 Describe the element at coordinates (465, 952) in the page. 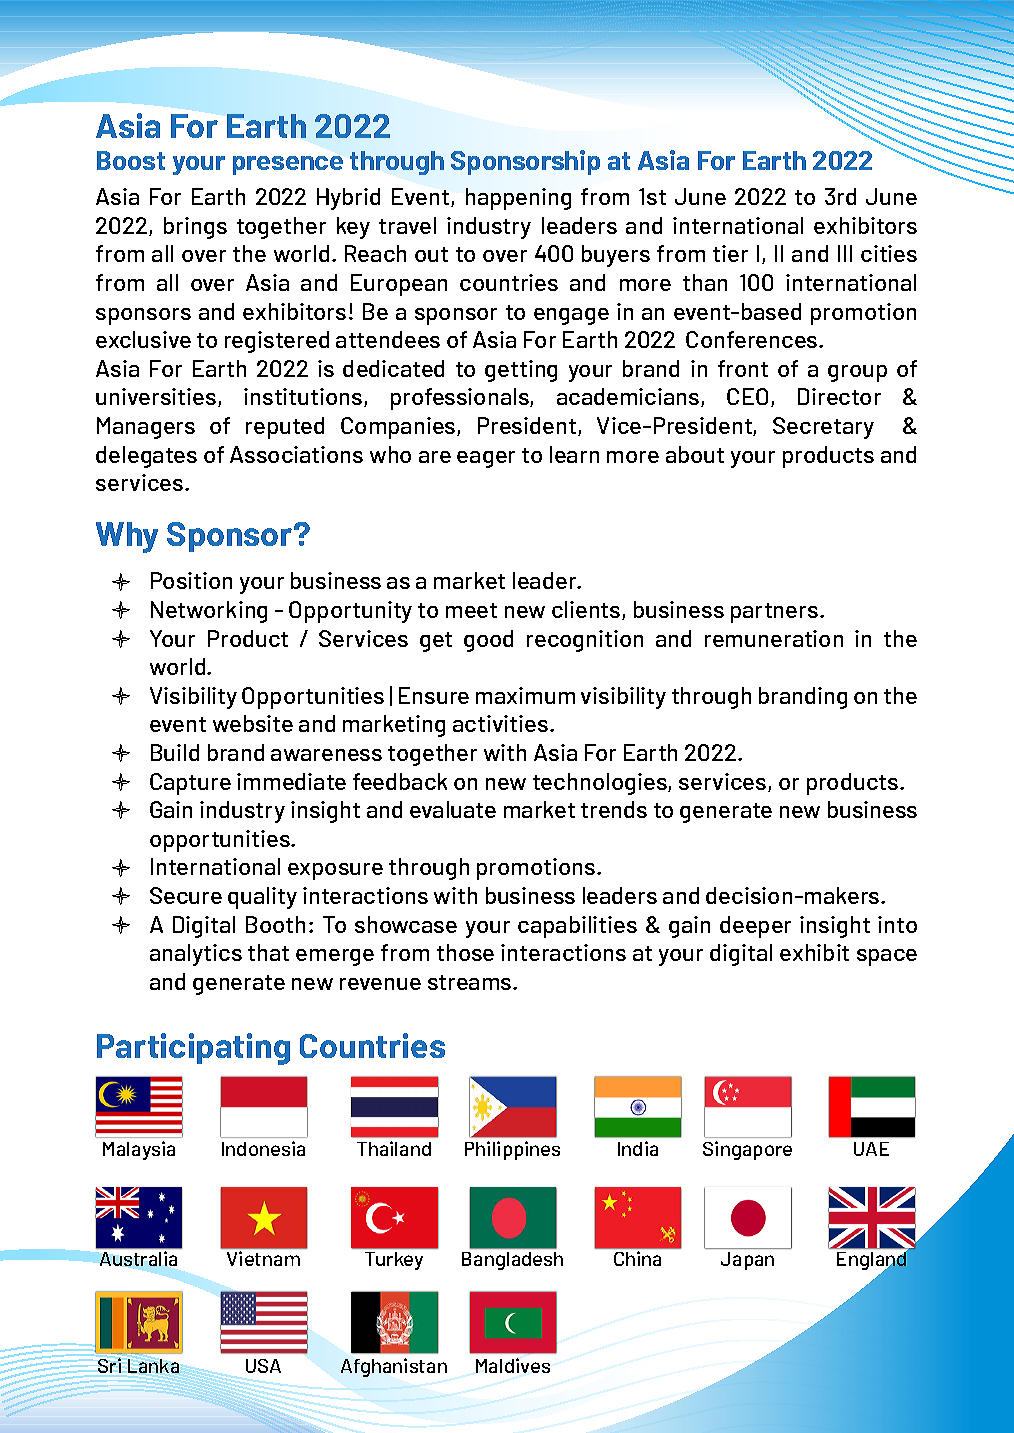

I see `those` at that location.
